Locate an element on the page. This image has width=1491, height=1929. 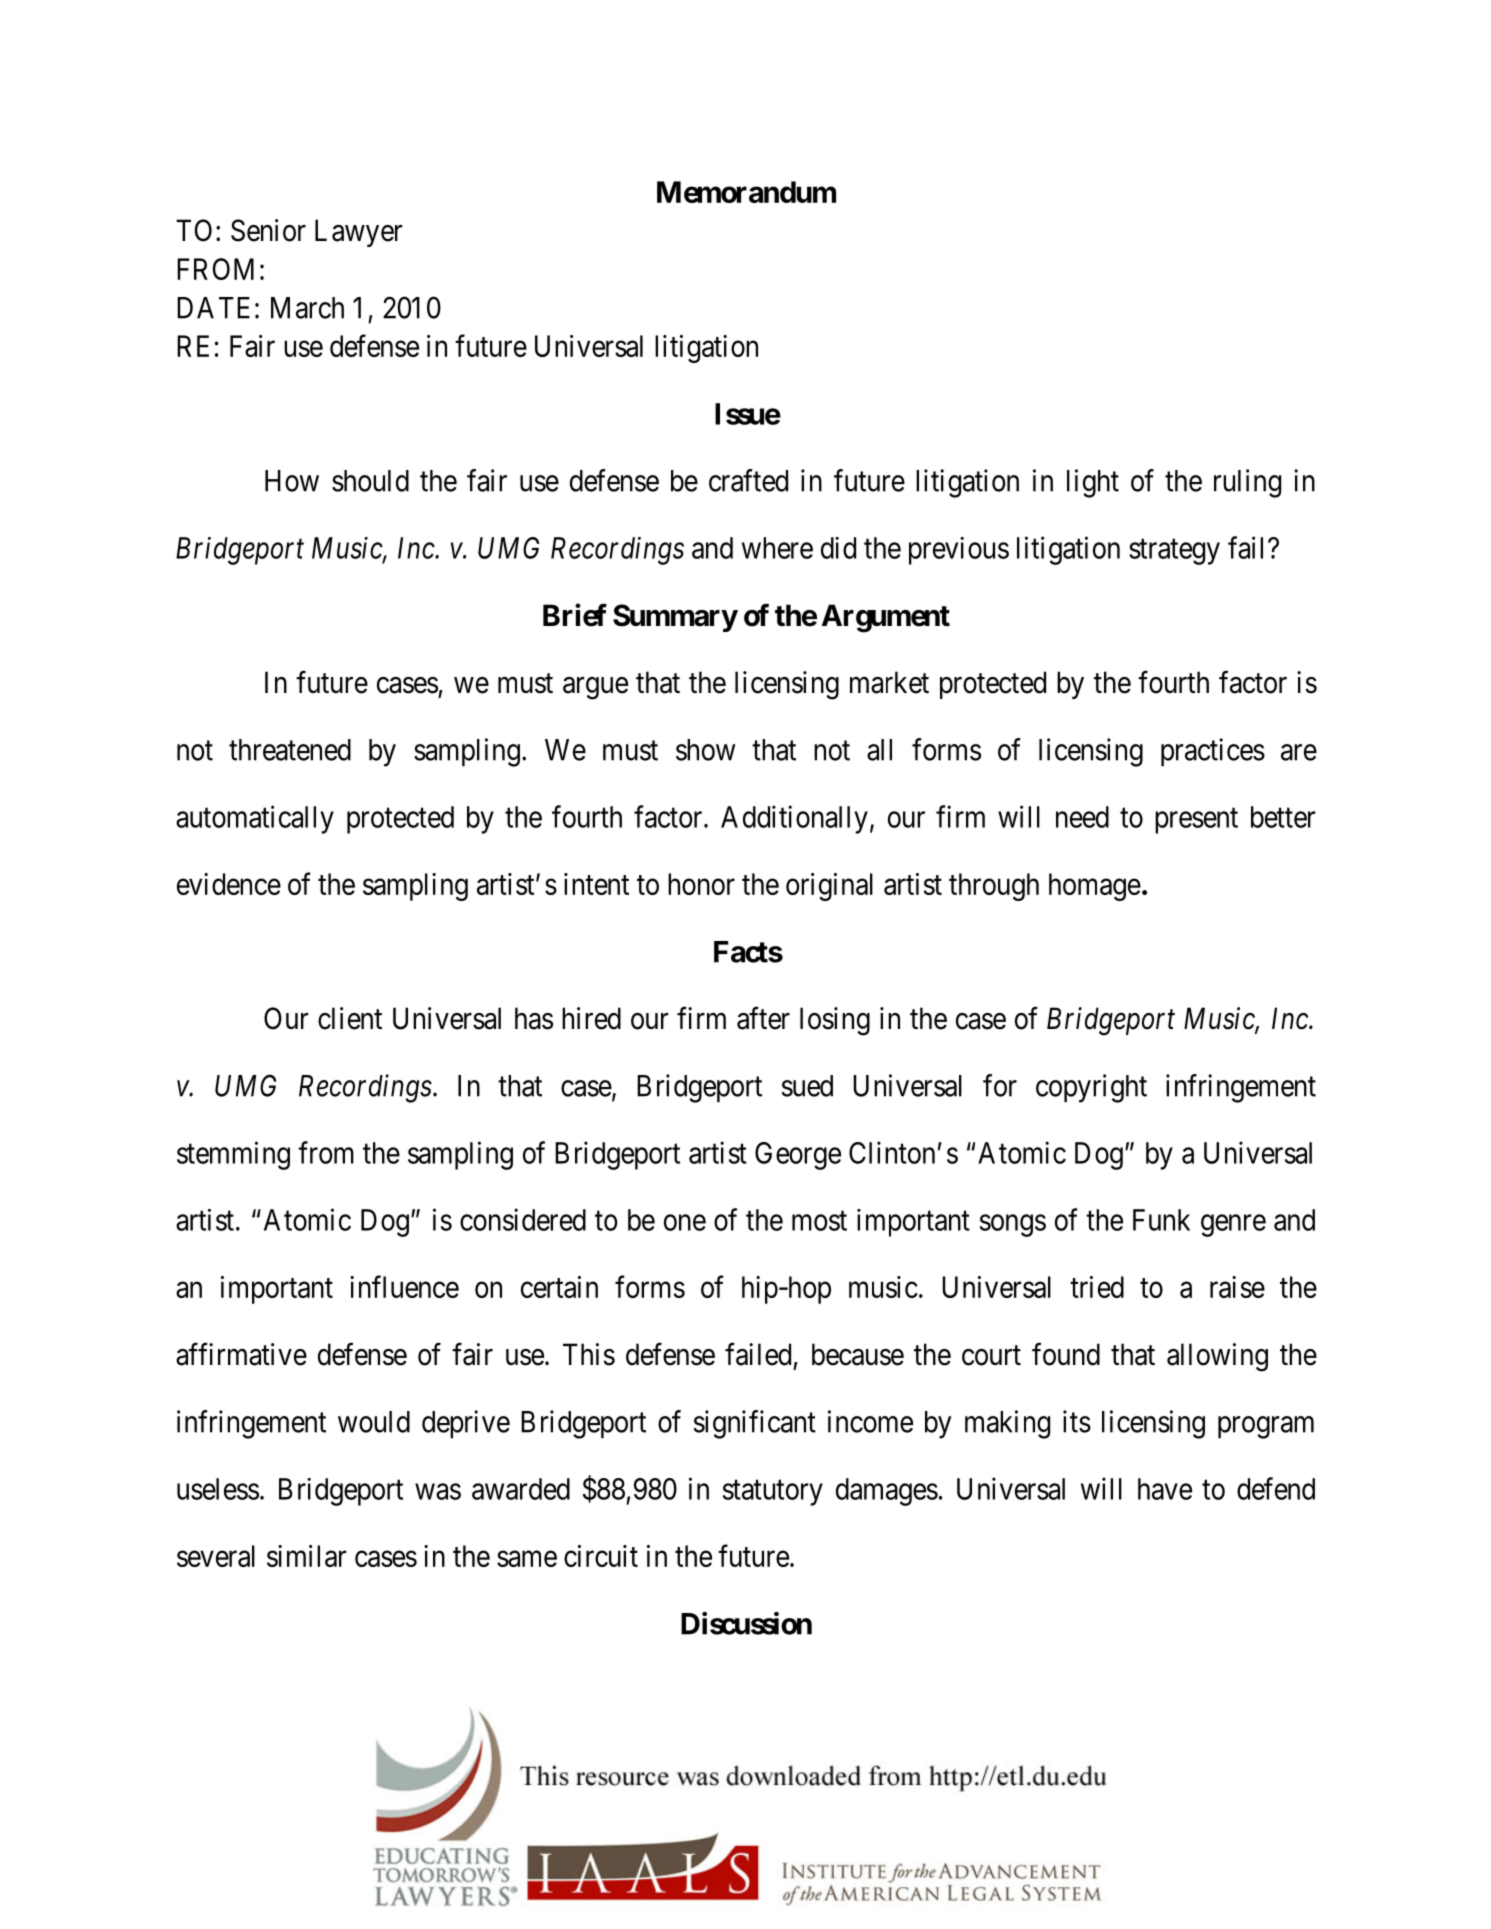
copyright is located at coordinates (1091, 1088).
